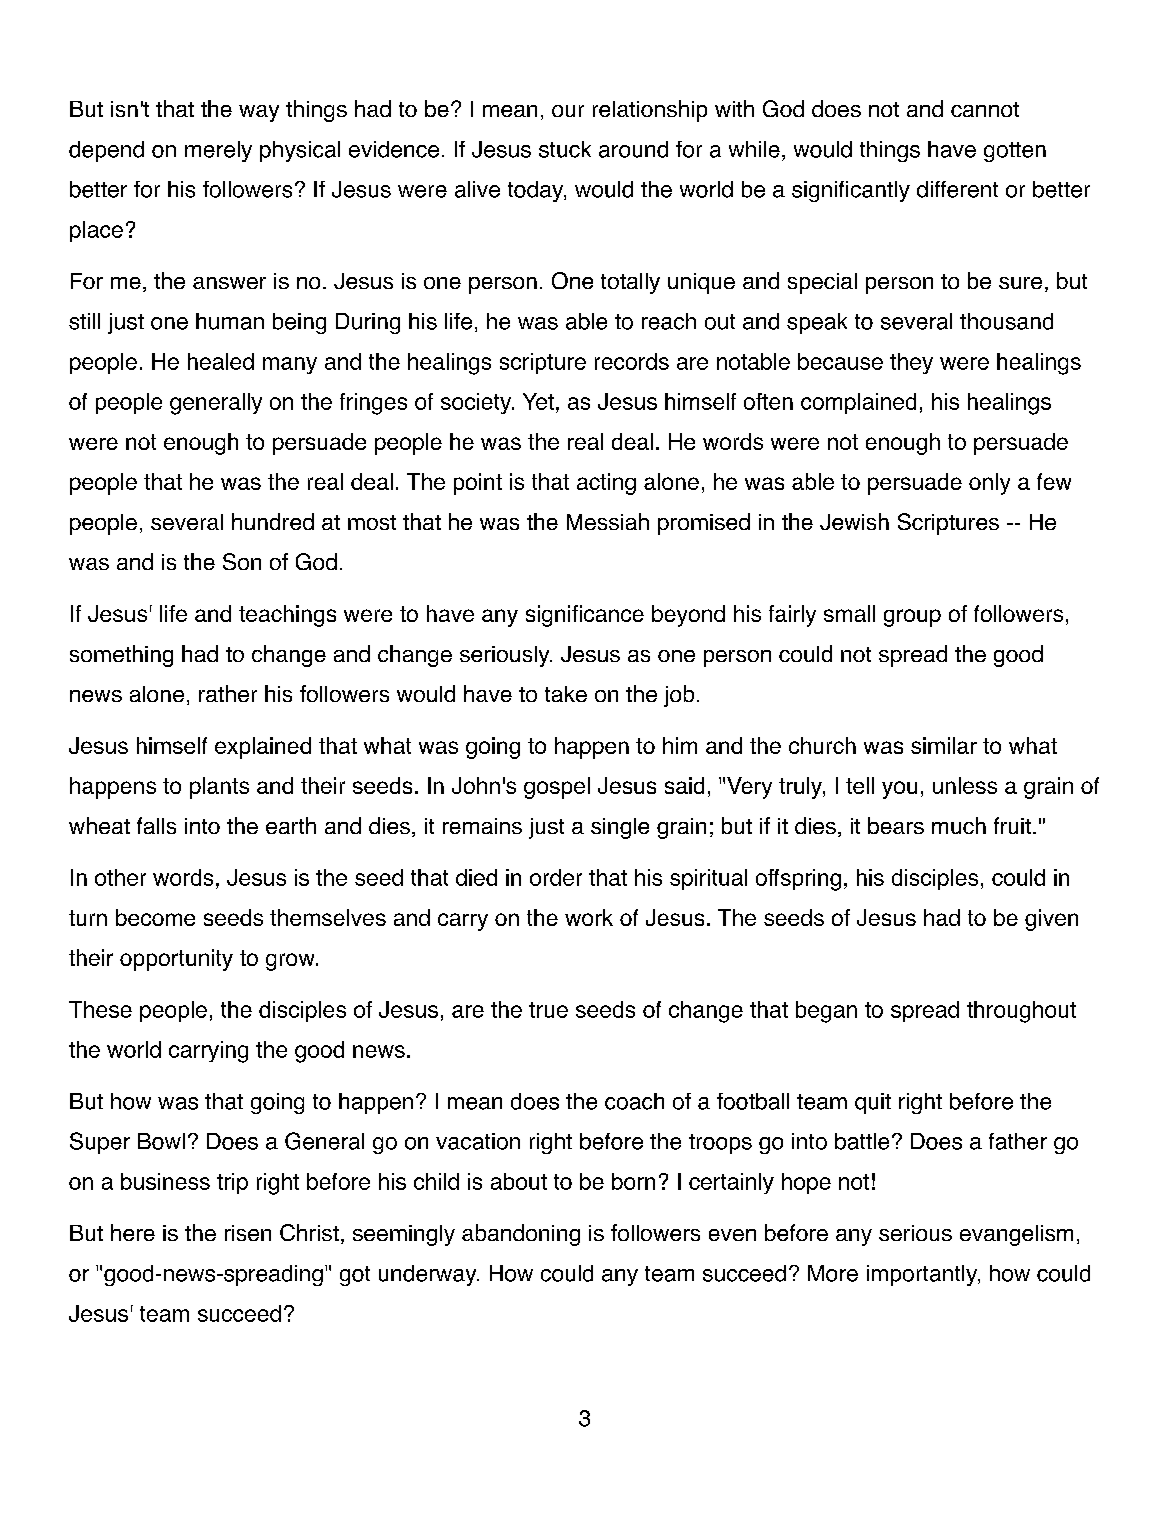 Image resolution: width=1170 pixels, height=1514 pixels. What do you see at coordinates (944, 745) in the screenshot?
I see `similar` at bounding box center [944, 745].
